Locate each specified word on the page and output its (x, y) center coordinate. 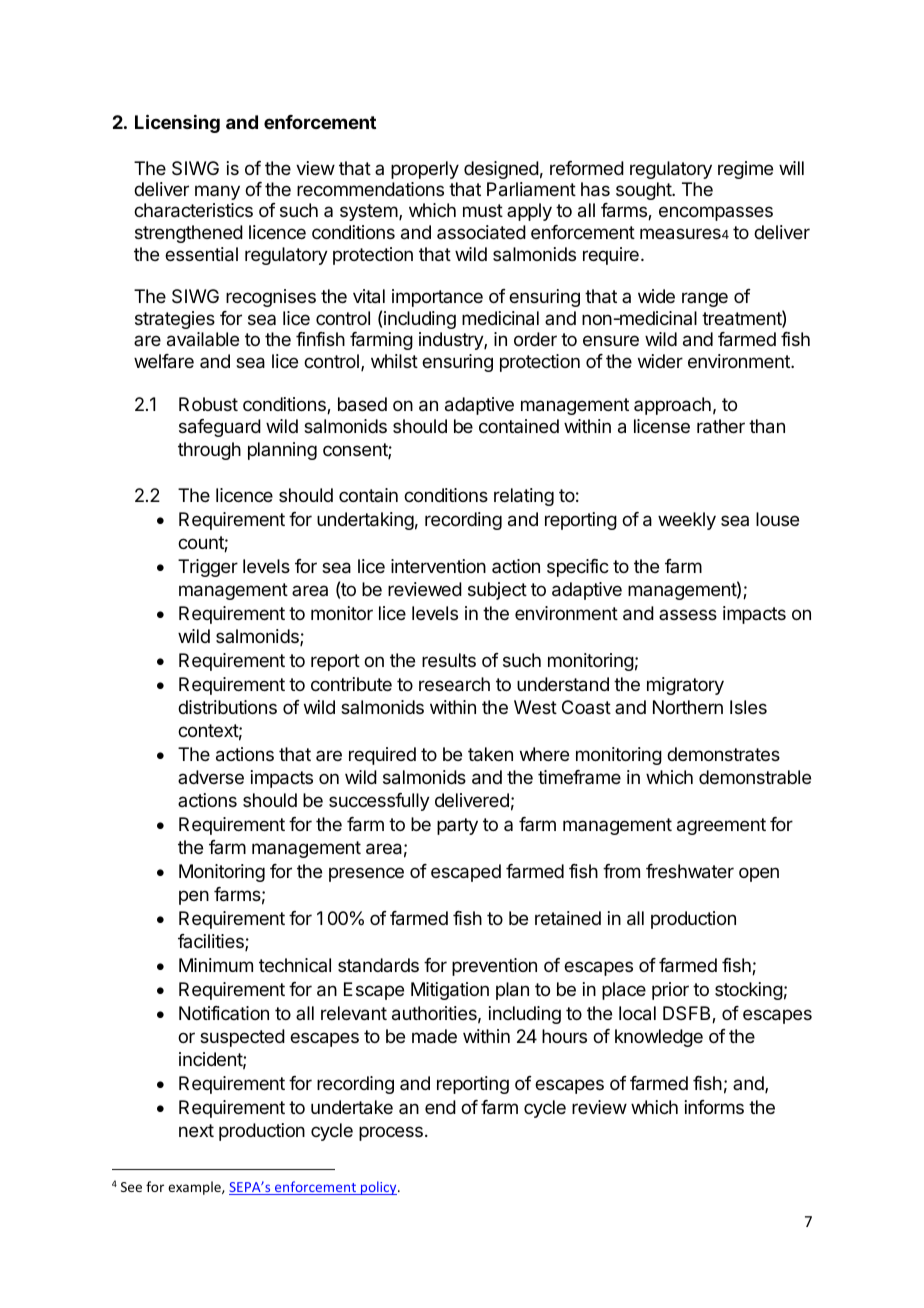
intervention (438, 566)
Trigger (208, 568)
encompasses (716, 213)
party (457, 826)
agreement (721, 826)
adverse (211, 777)
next (196, 1130)
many (217, 192)
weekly (687, 521)
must (483, 210)
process (391, 1133)
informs (714, 1107)
